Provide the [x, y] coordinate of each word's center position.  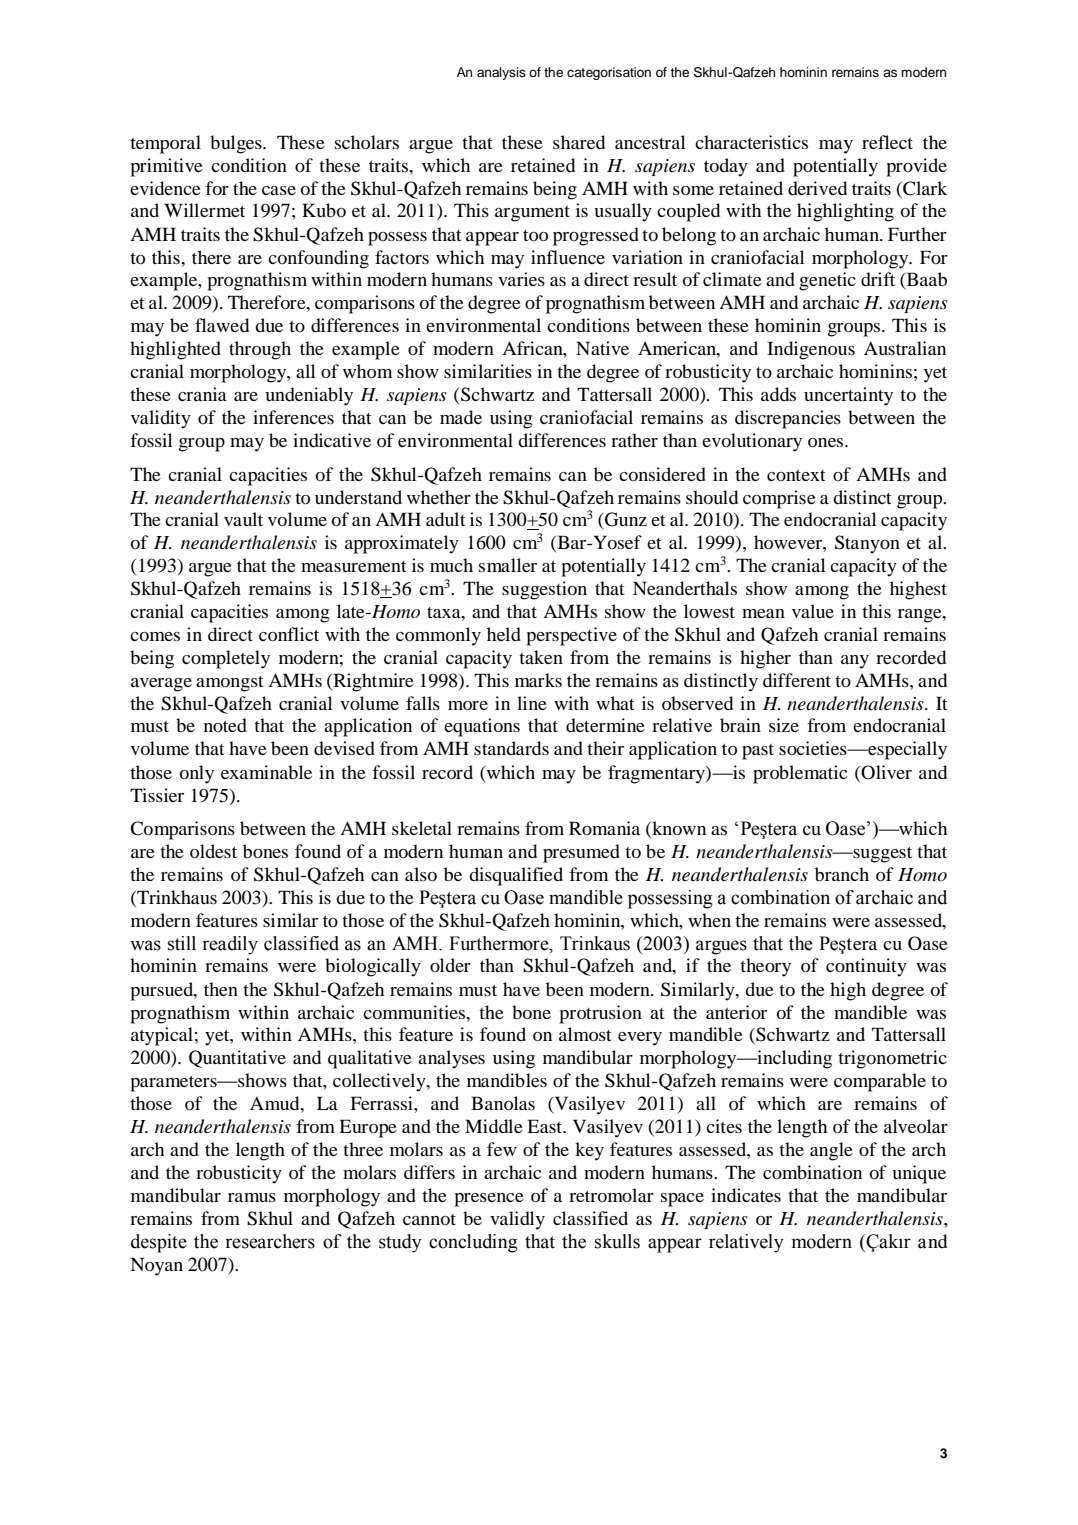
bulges [237, 144]
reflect [887, 142]
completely [226, 659]
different [797, 680]
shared [579, 142]
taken [541, 657]
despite [159, 1243]
